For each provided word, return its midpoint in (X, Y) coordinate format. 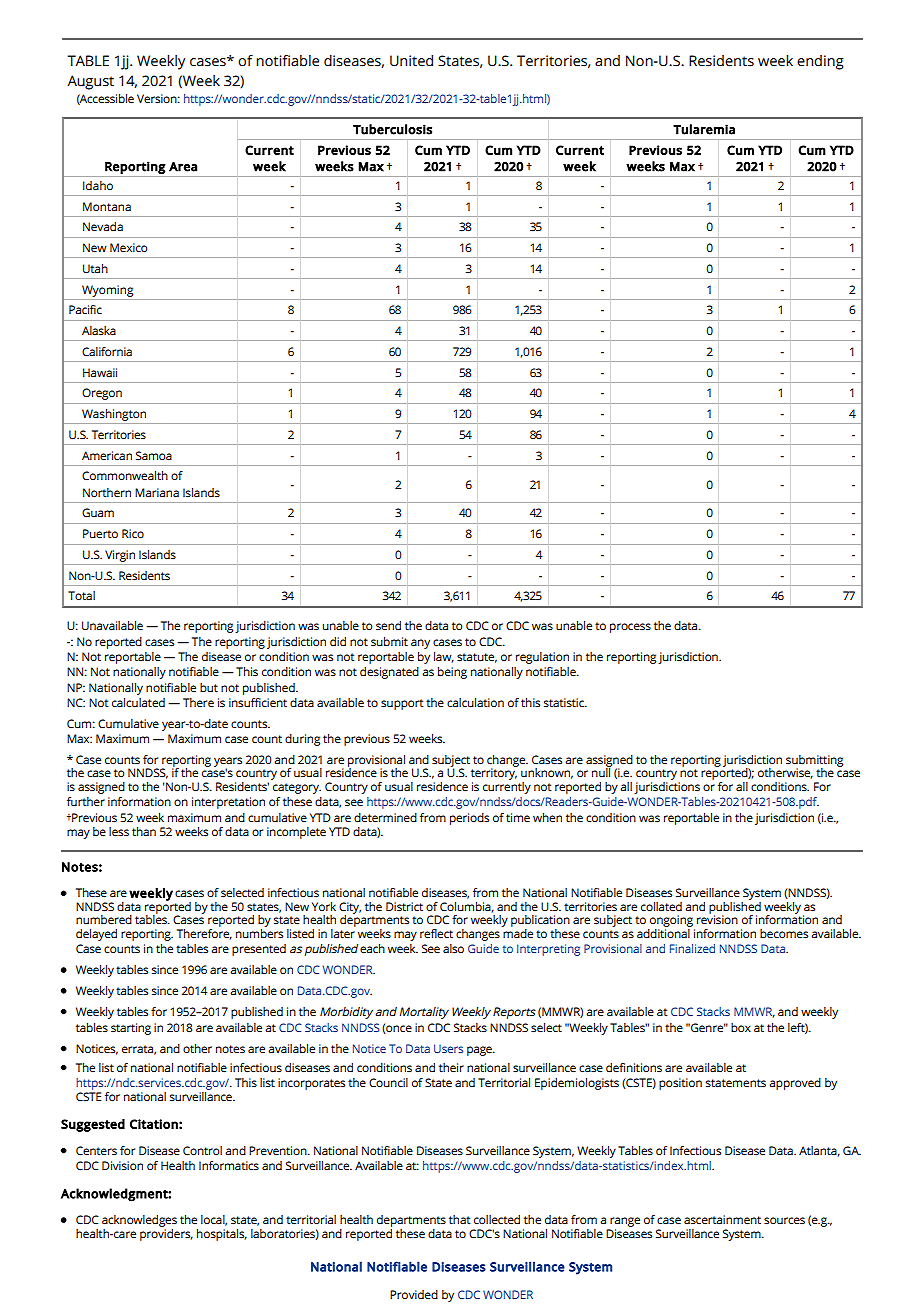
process (630, 628)
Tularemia (704, 129)
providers (166, 1233)
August (90, 82)
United (411, 61)
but (209, 687)
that (460, 1219)
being (452, 673)
